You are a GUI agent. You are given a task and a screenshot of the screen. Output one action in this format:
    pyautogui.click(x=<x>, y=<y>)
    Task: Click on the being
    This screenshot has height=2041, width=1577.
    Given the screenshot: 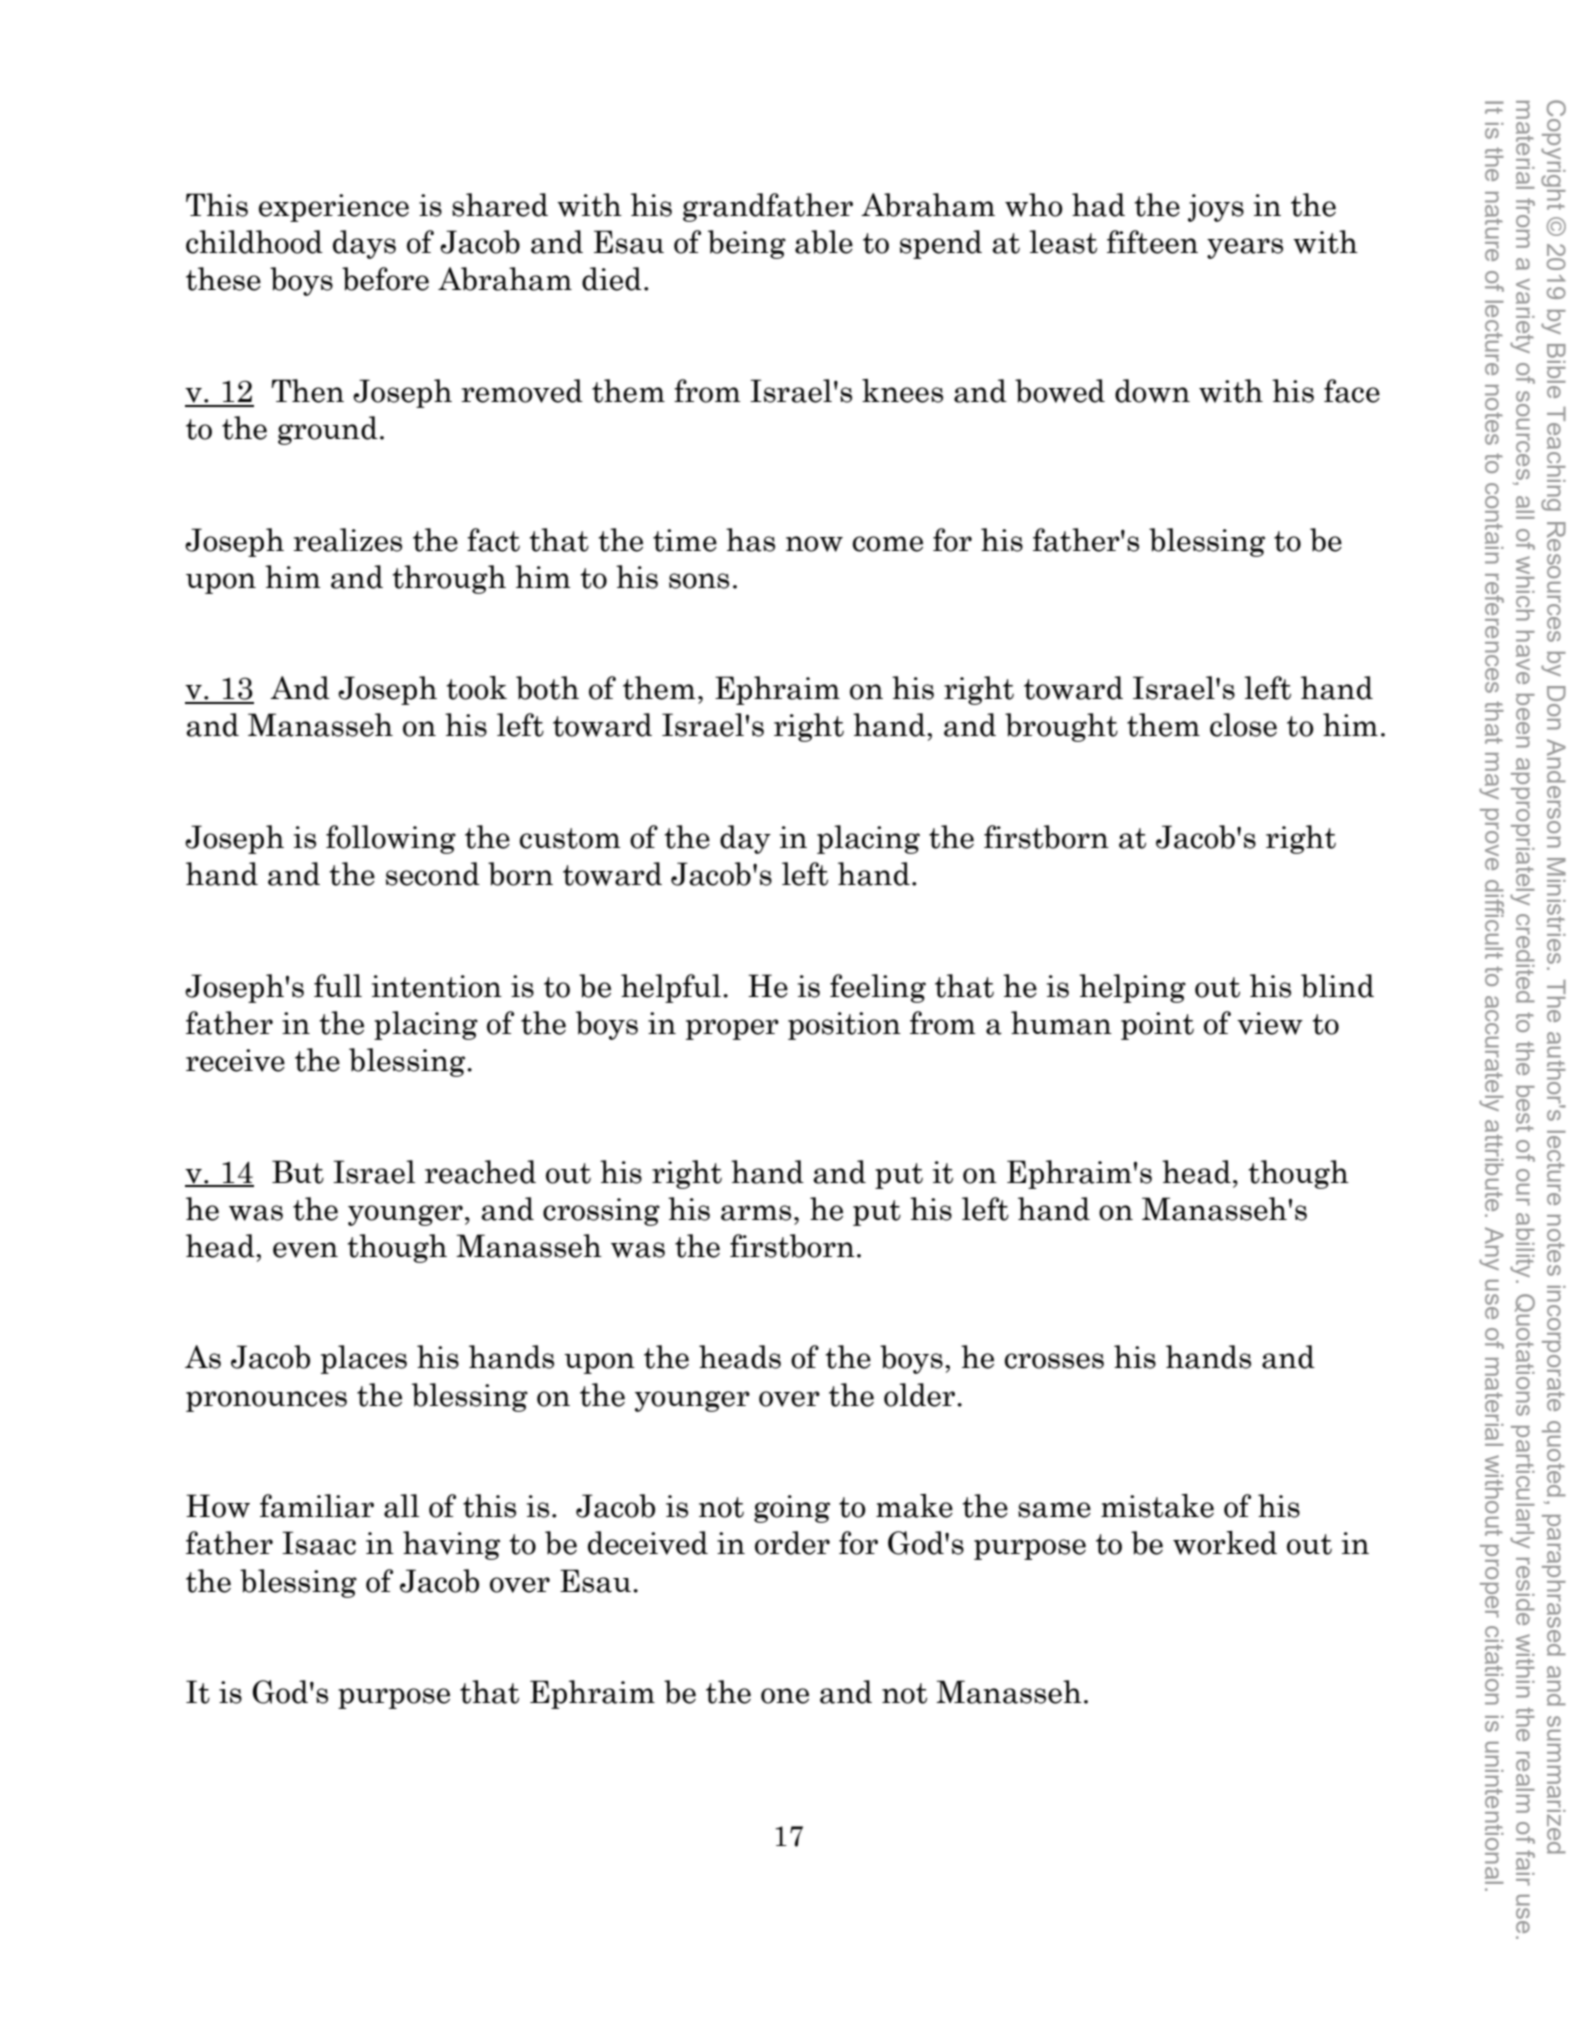 What is the action you would take?
    pyautogui.click(x=747, y=244)
